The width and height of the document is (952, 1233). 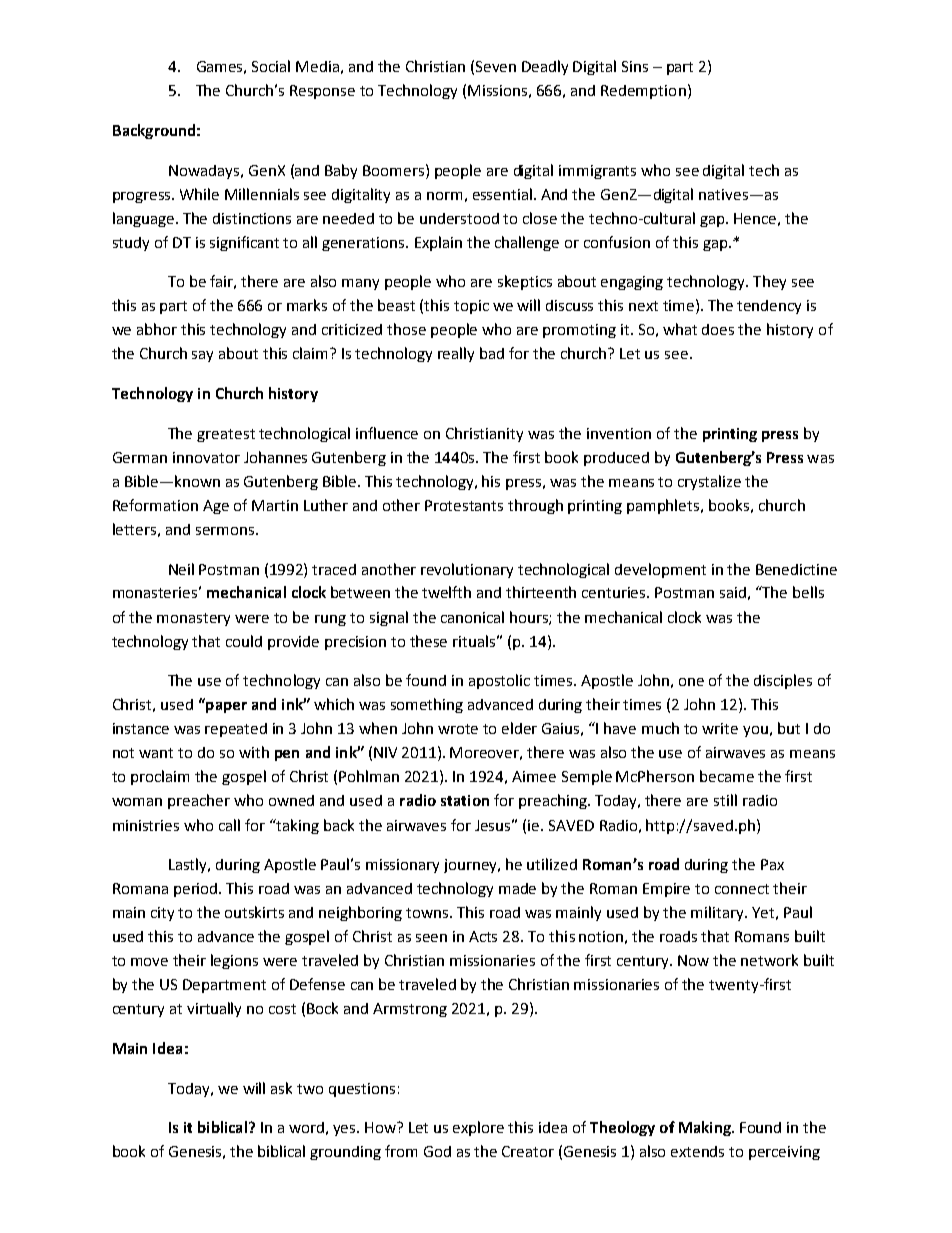 I want to click on greatest, so click(x=226, y=435).
